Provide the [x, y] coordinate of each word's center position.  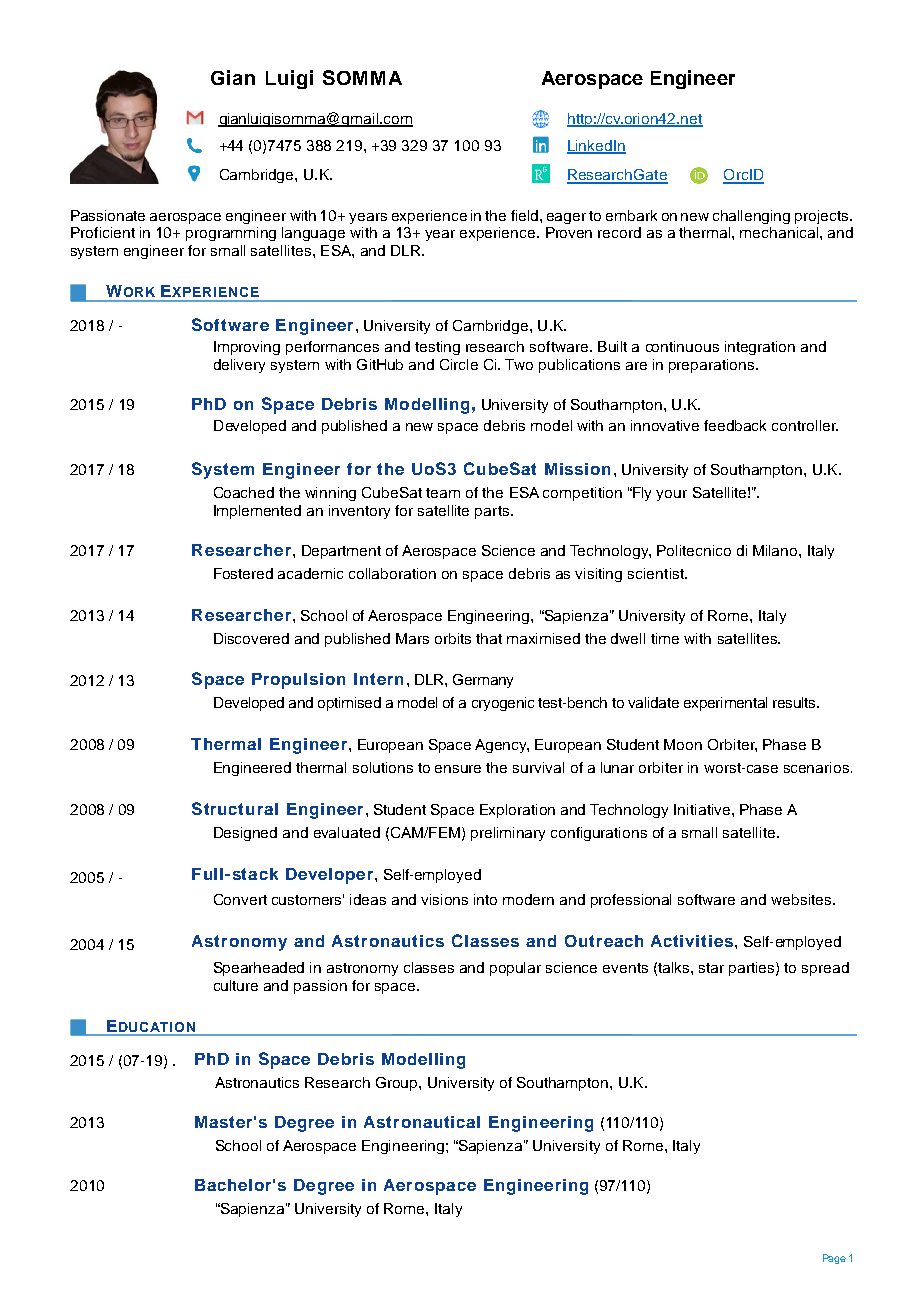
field [526, 215]
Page [834, 1259]
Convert [240, 899]
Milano [776, 550]
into [485, 899]
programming [231, 234]
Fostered [243, 573]
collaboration [392, 573]
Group [398, 1084]
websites [802, 899]
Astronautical [422, 1122]
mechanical [779, 232]
